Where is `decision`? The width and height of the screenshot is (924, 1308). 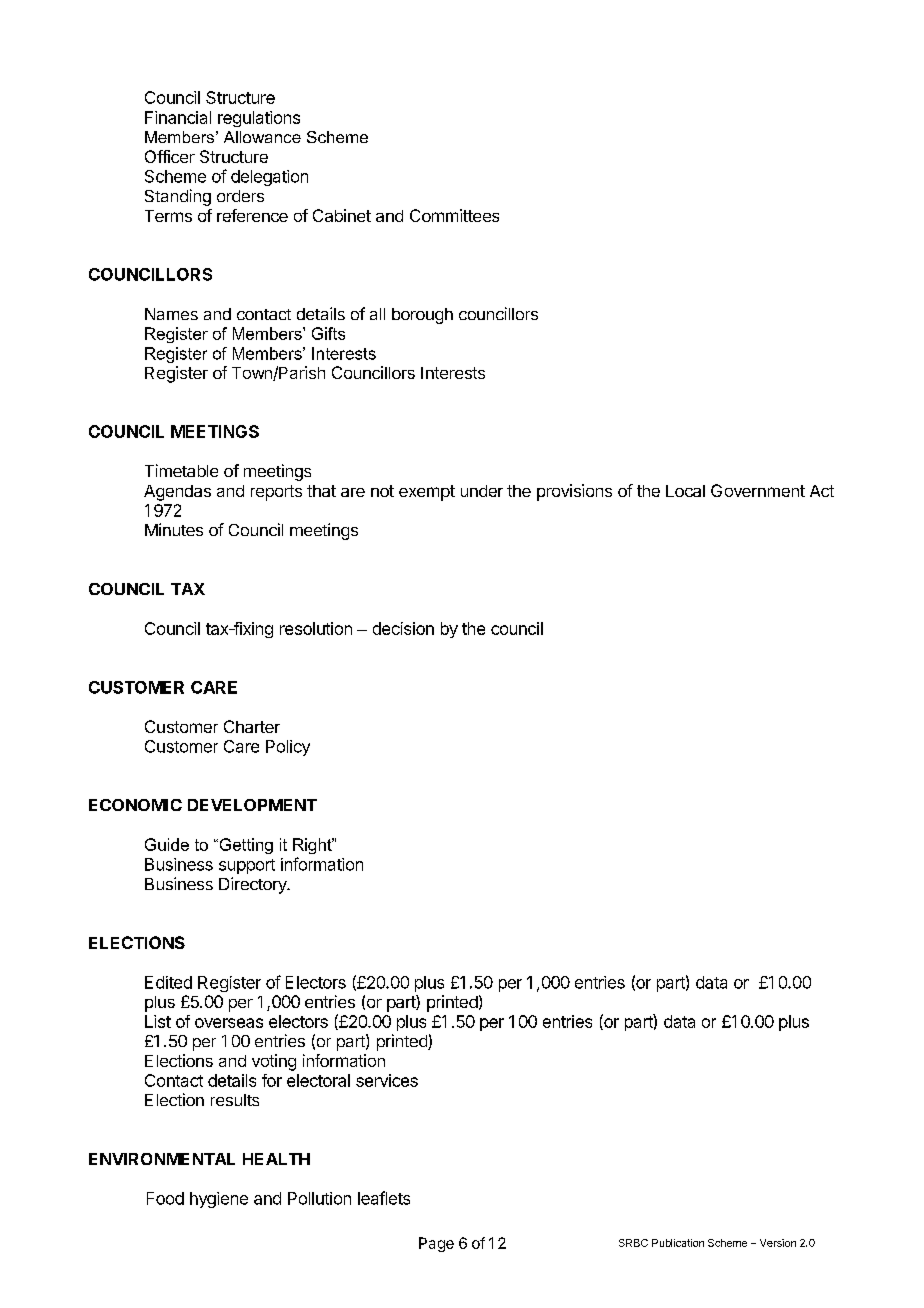 decision is located at coordinates (403, 628).
